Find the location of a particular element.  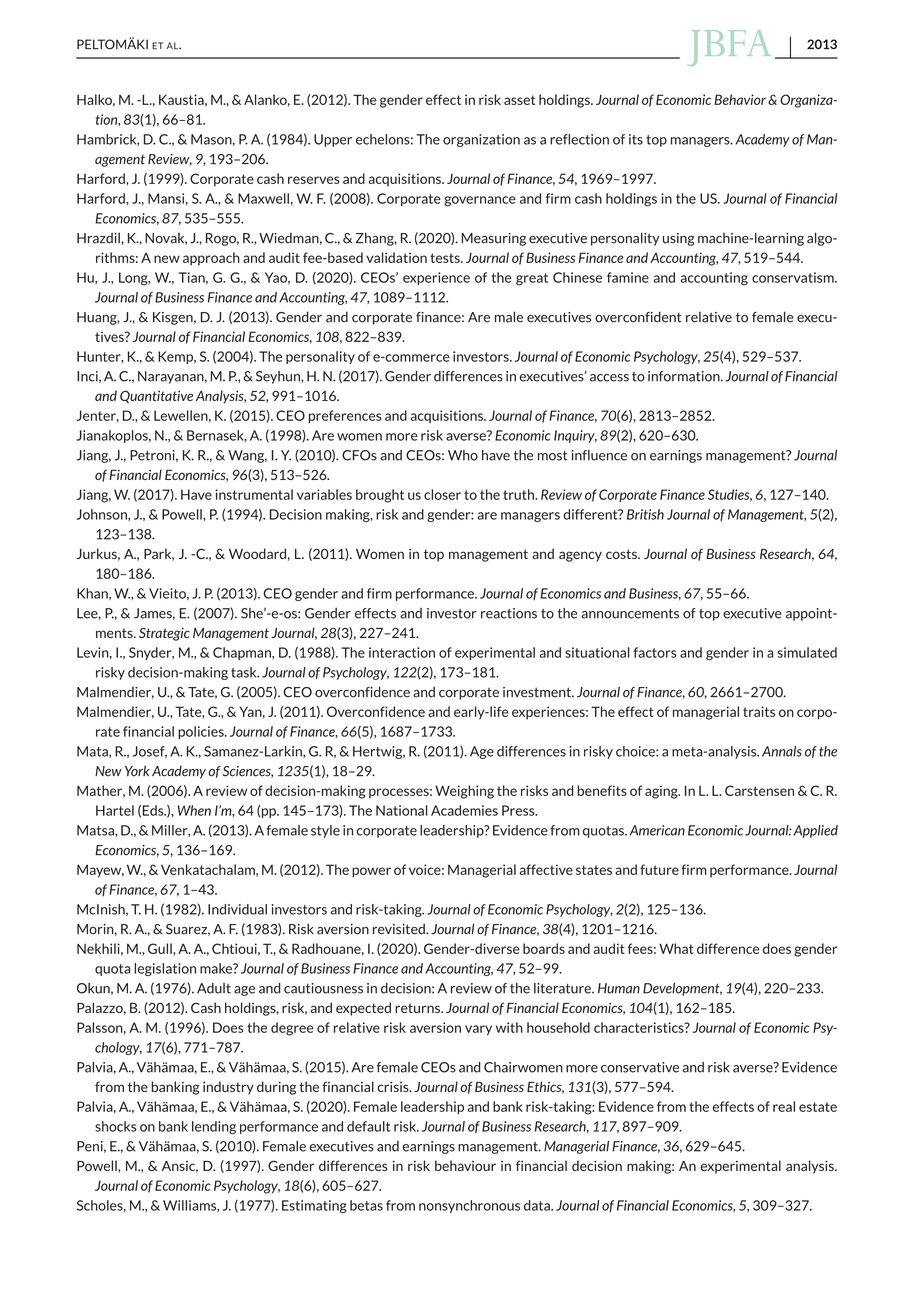

asset is located at coordinates (519, 100).
